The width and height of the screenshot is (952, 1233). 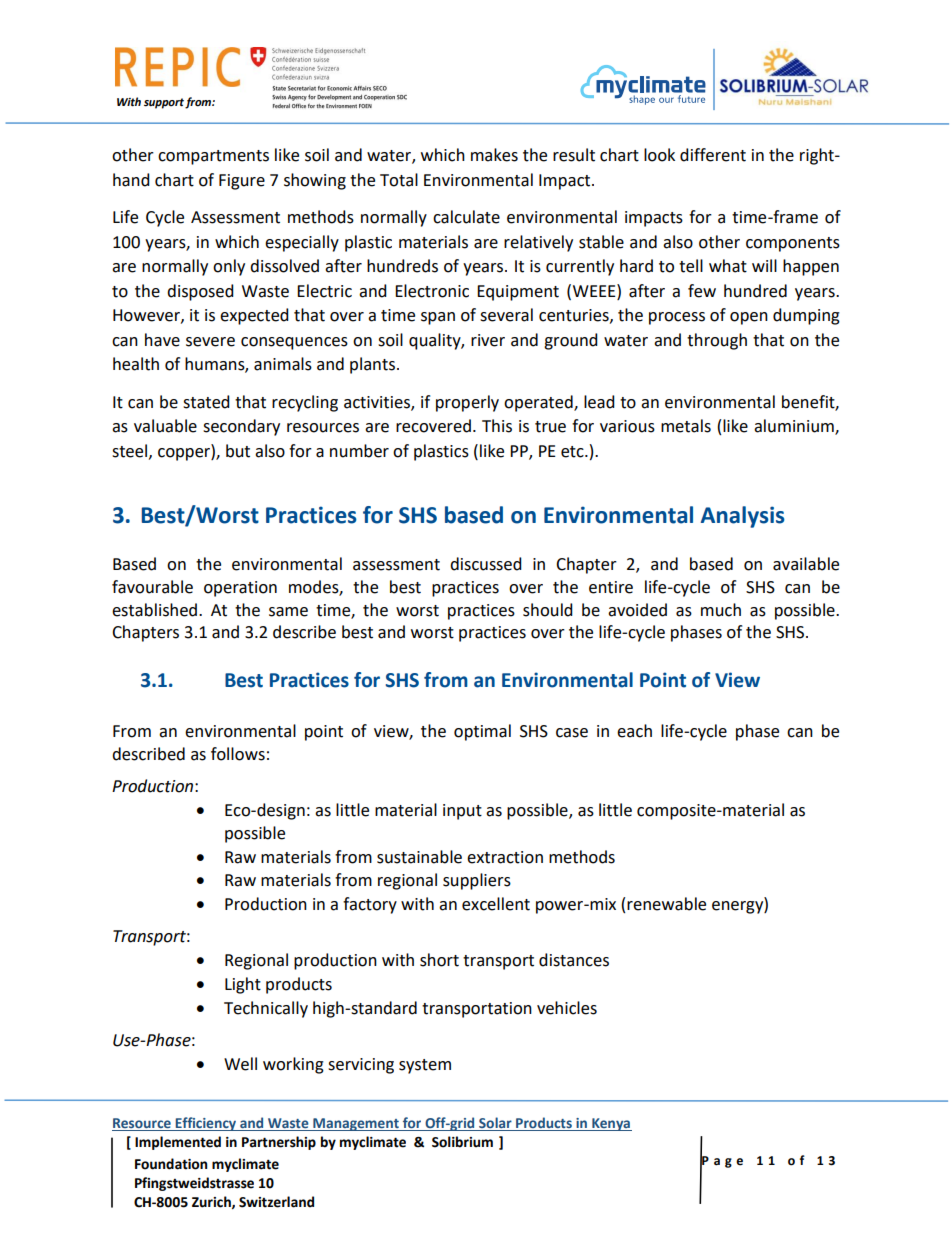 I want to click on Light, so click(x=243, y=985).
